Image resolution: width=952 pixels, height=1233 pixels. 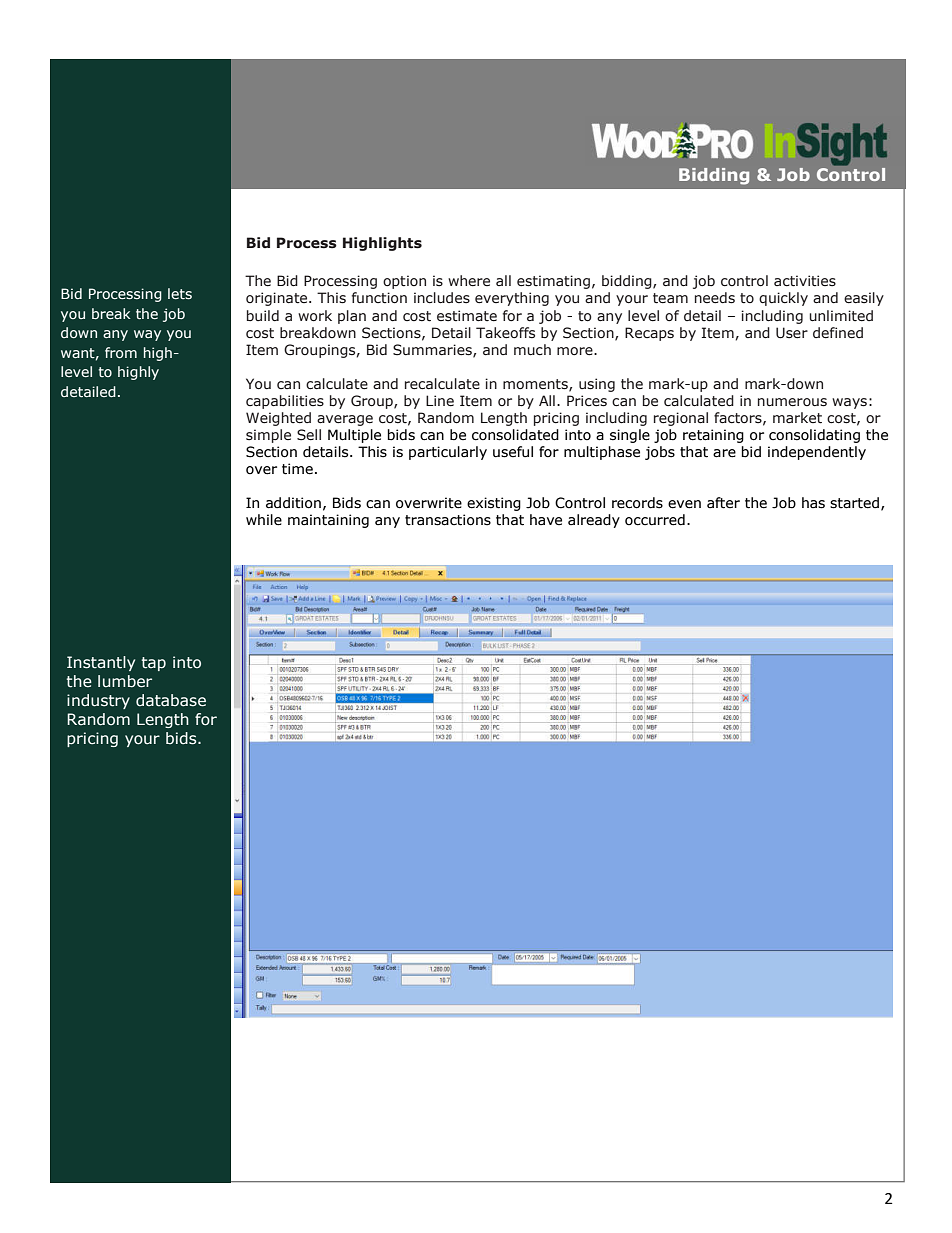 I want to click on quickly, so click(x=783, y=299).
